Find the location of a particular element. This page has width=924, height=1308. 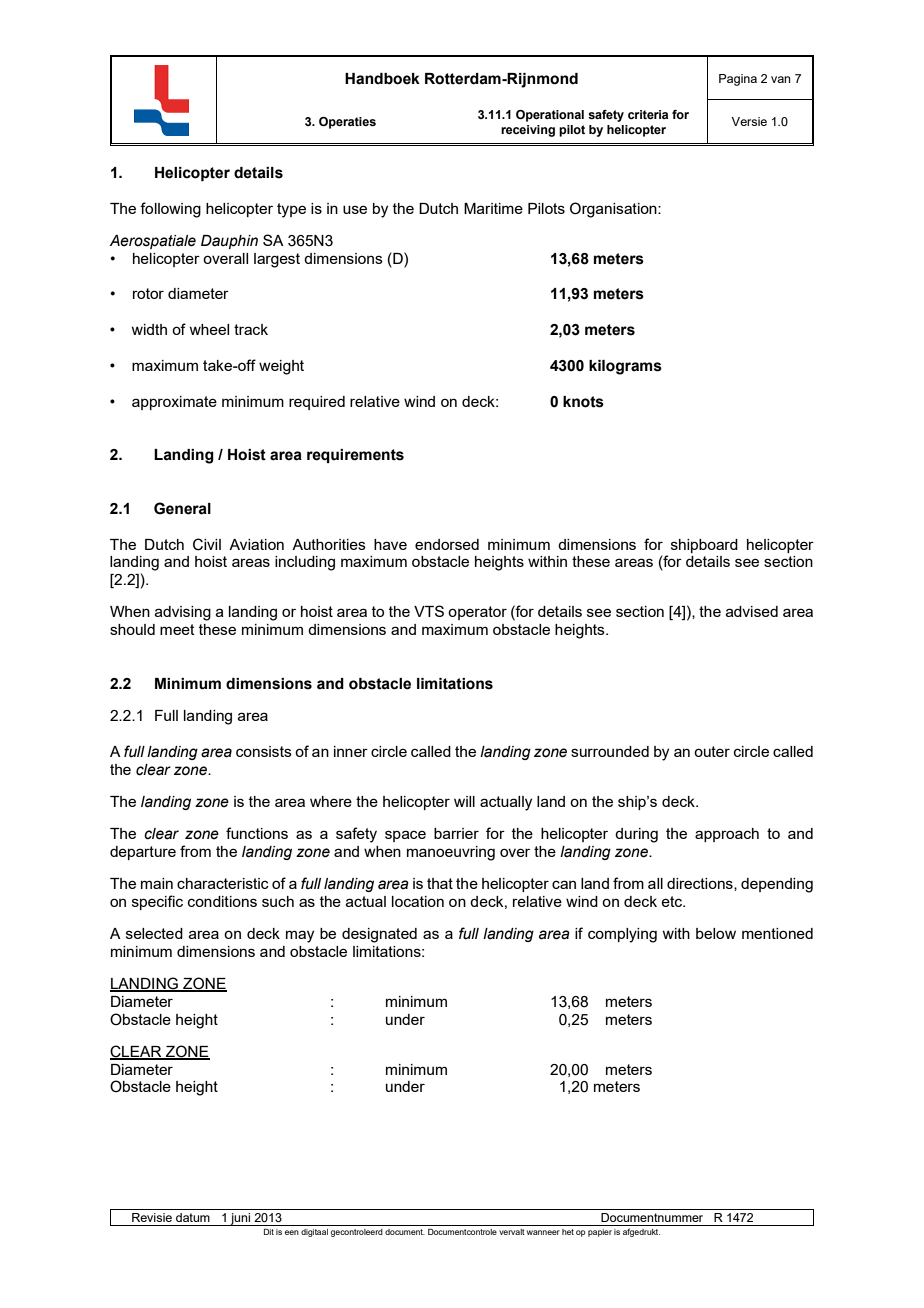

kilograms is located at coordinates (625, 367).
